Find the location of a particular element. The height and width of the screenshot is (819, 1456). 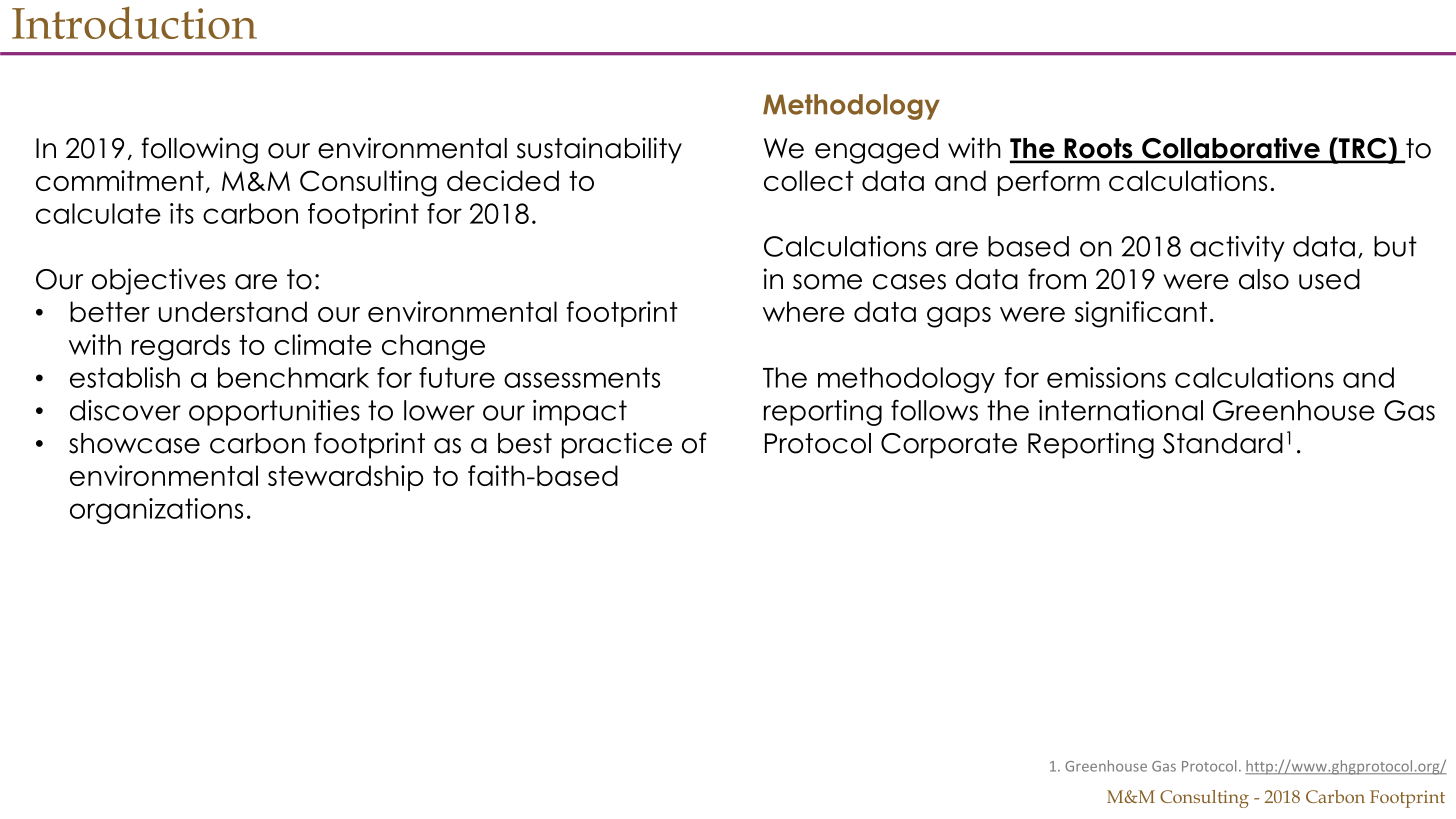

its is located at coordinates (182, 213).
